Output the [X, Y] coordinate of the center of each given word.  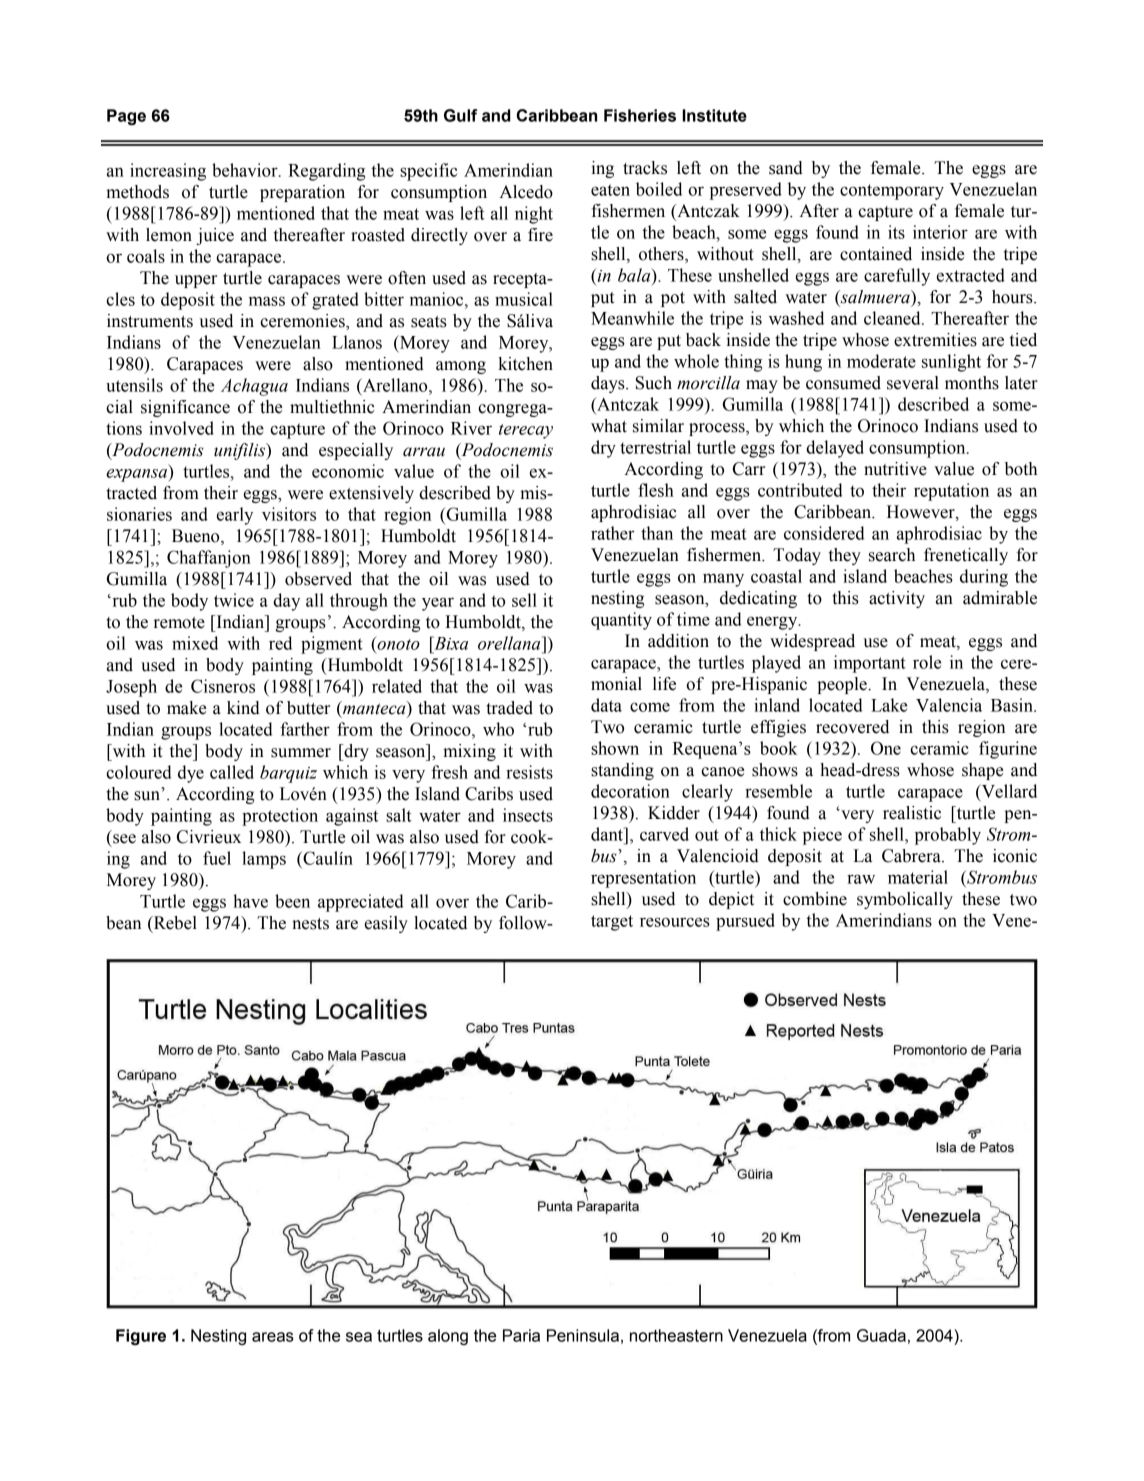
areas [273, 1337]
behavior [246, 170]
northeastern [676, 1335]
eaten [610, 190]
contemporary [892, 192]
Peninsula [583, 1335]
